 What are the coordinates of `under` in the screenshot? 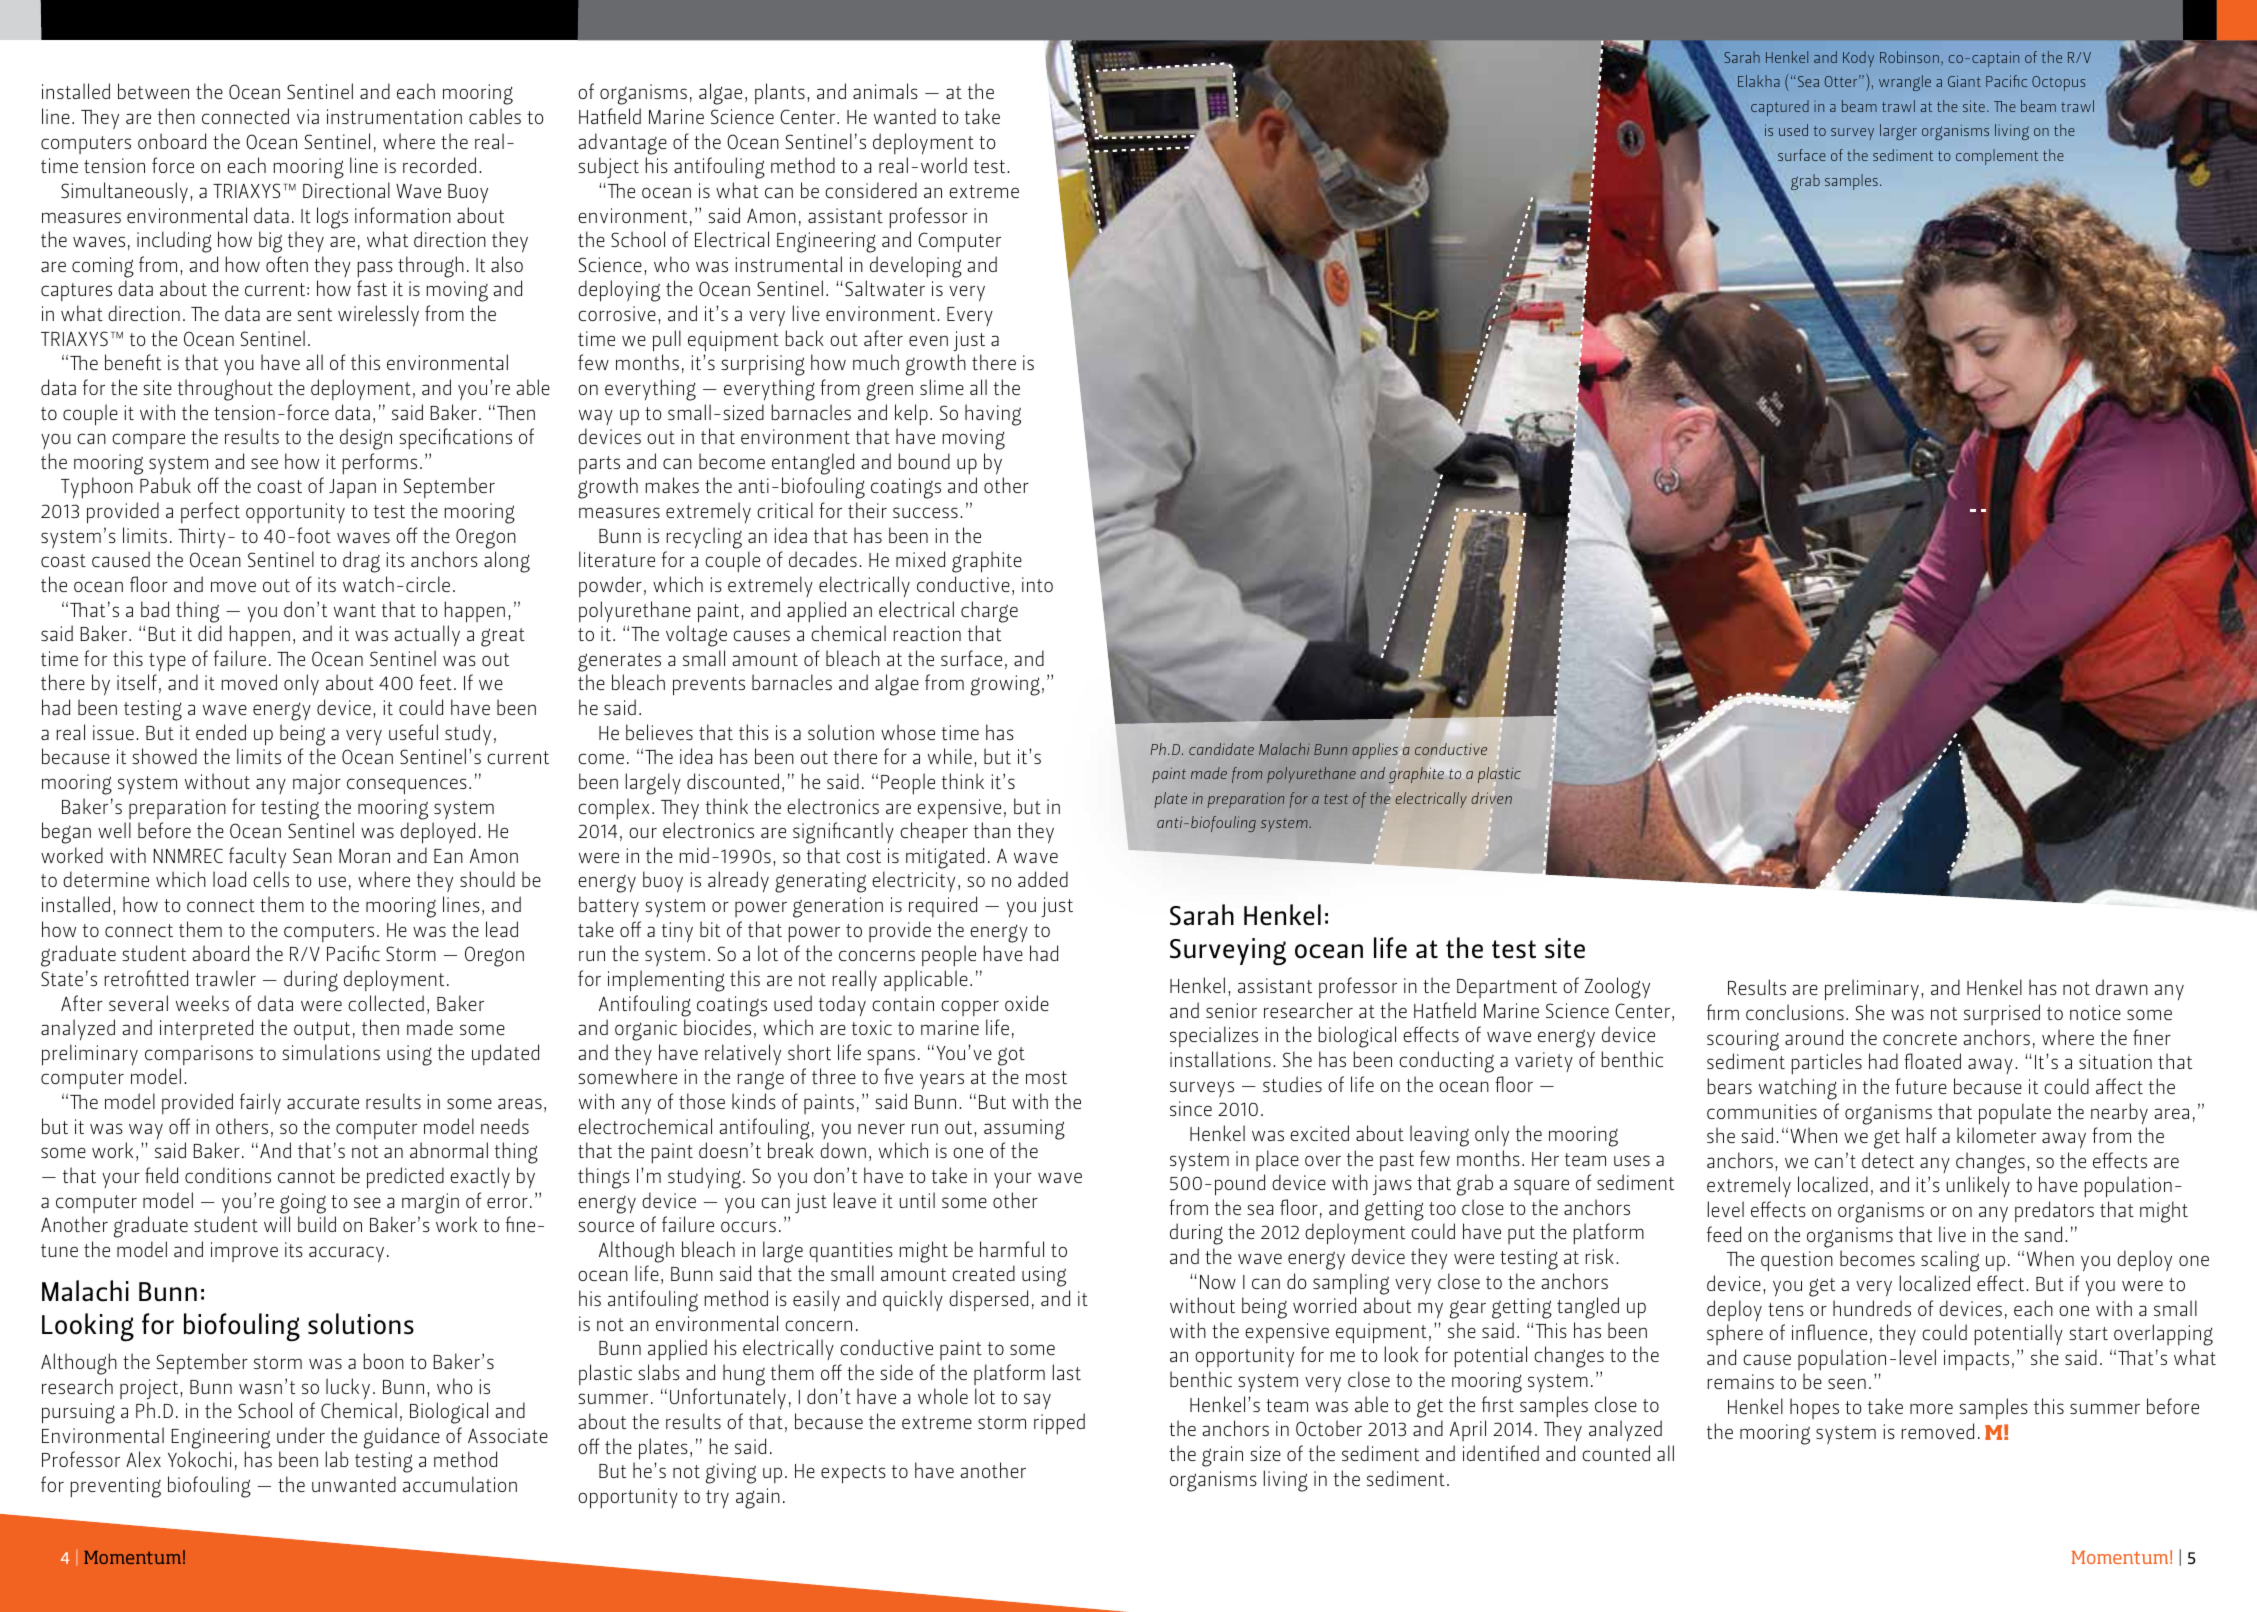 It's located at (301, 1435).
